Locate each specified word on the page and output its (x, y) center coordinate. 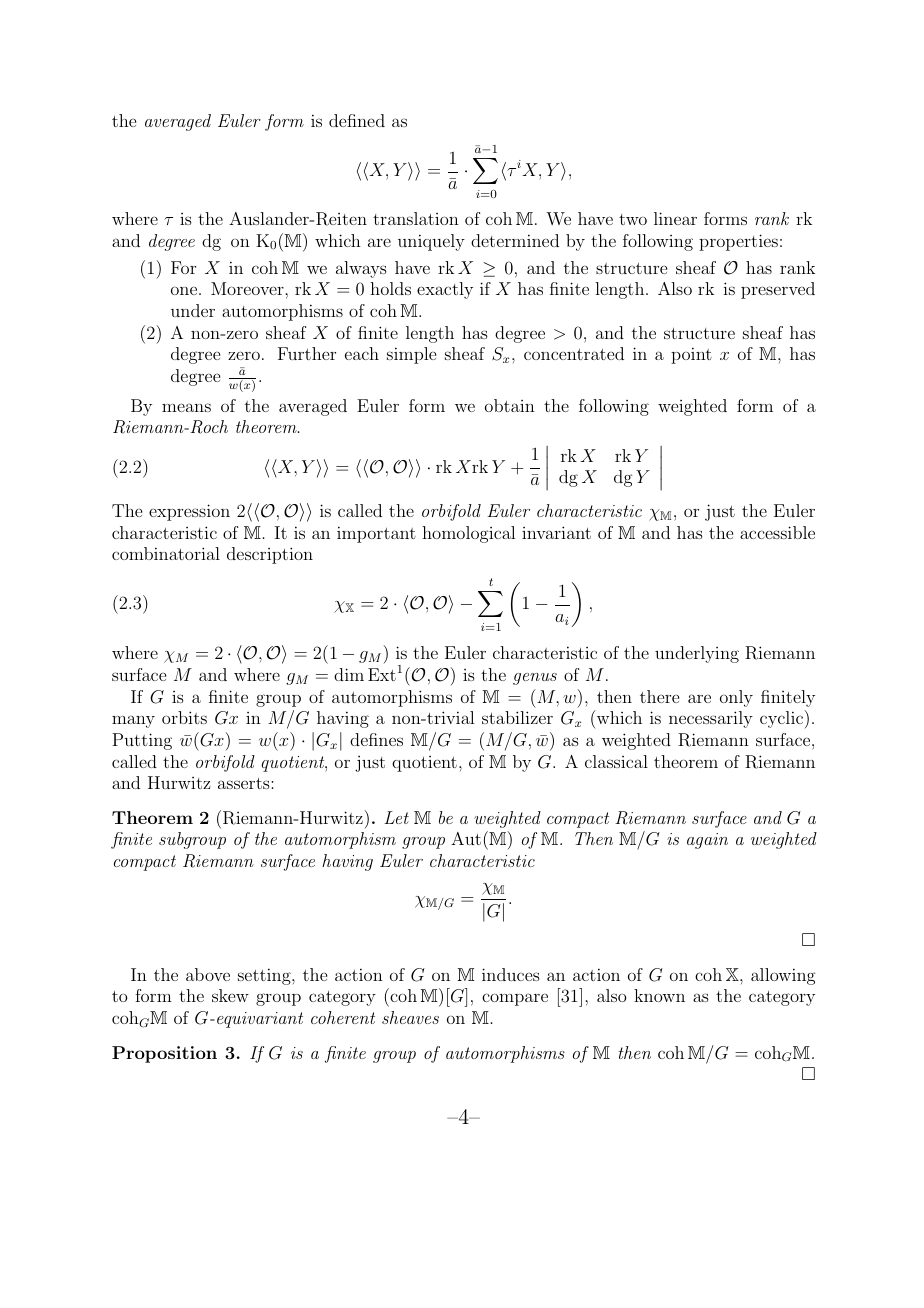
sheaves (410, 1017)
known (659, 995)
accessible (777, 532)
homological (468, 534)
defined (357, 120)
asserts (245, 783)
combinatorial (166, 553)
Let (396, 817)
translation (416, 218)
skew (230, 995)
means (186, 407)
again (707, 841)
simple (411, 355)
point (691, 355)
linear (675, 218)
